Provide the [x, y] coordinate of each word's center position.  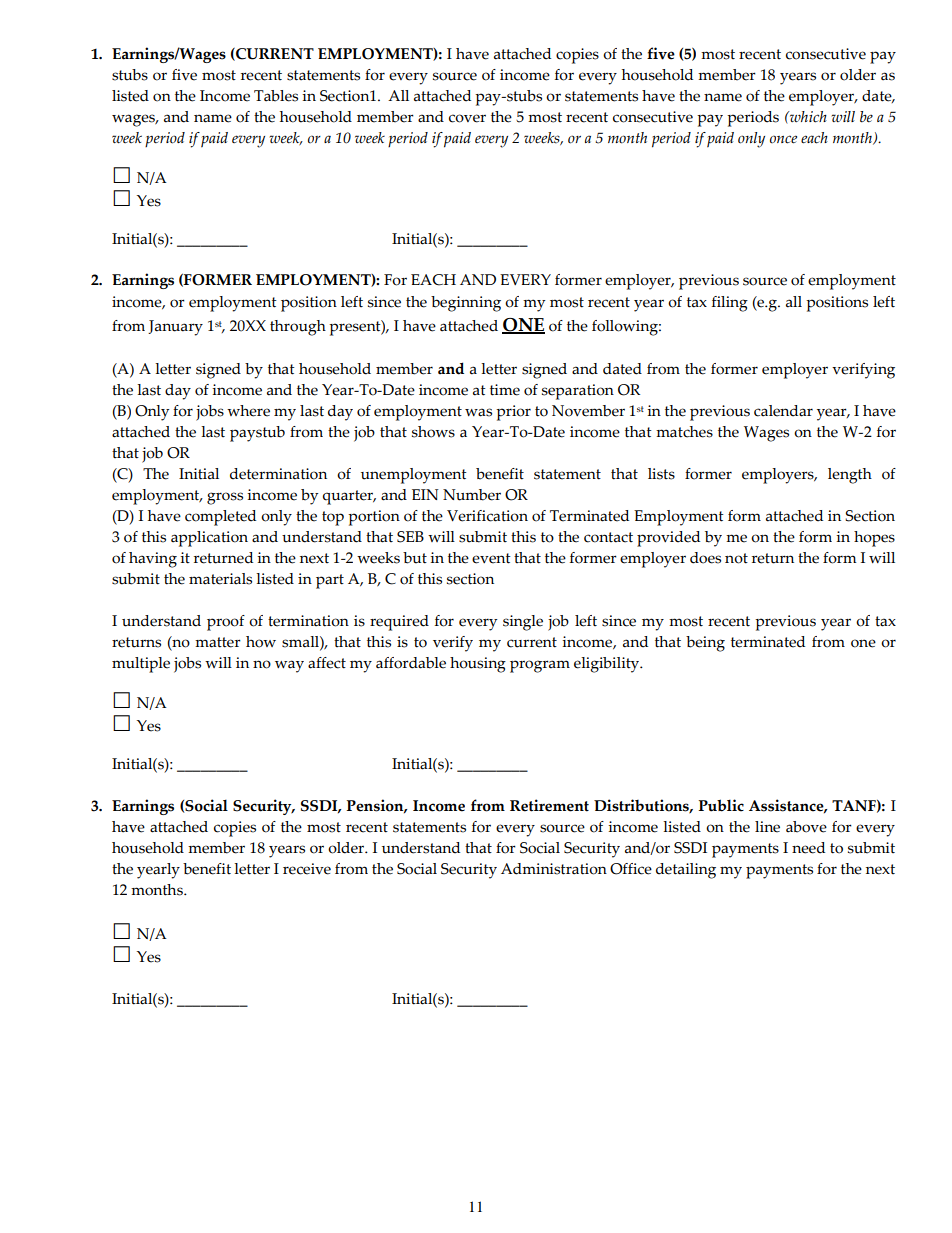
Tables [276, 96]
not [736, 558]
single [523, 623]
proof [226, 623]
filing [730, 304]
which [807, 117]
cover [467, 118]
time [505, 390]
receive [307, 869]
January [175, 328]
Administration [554, 869]
